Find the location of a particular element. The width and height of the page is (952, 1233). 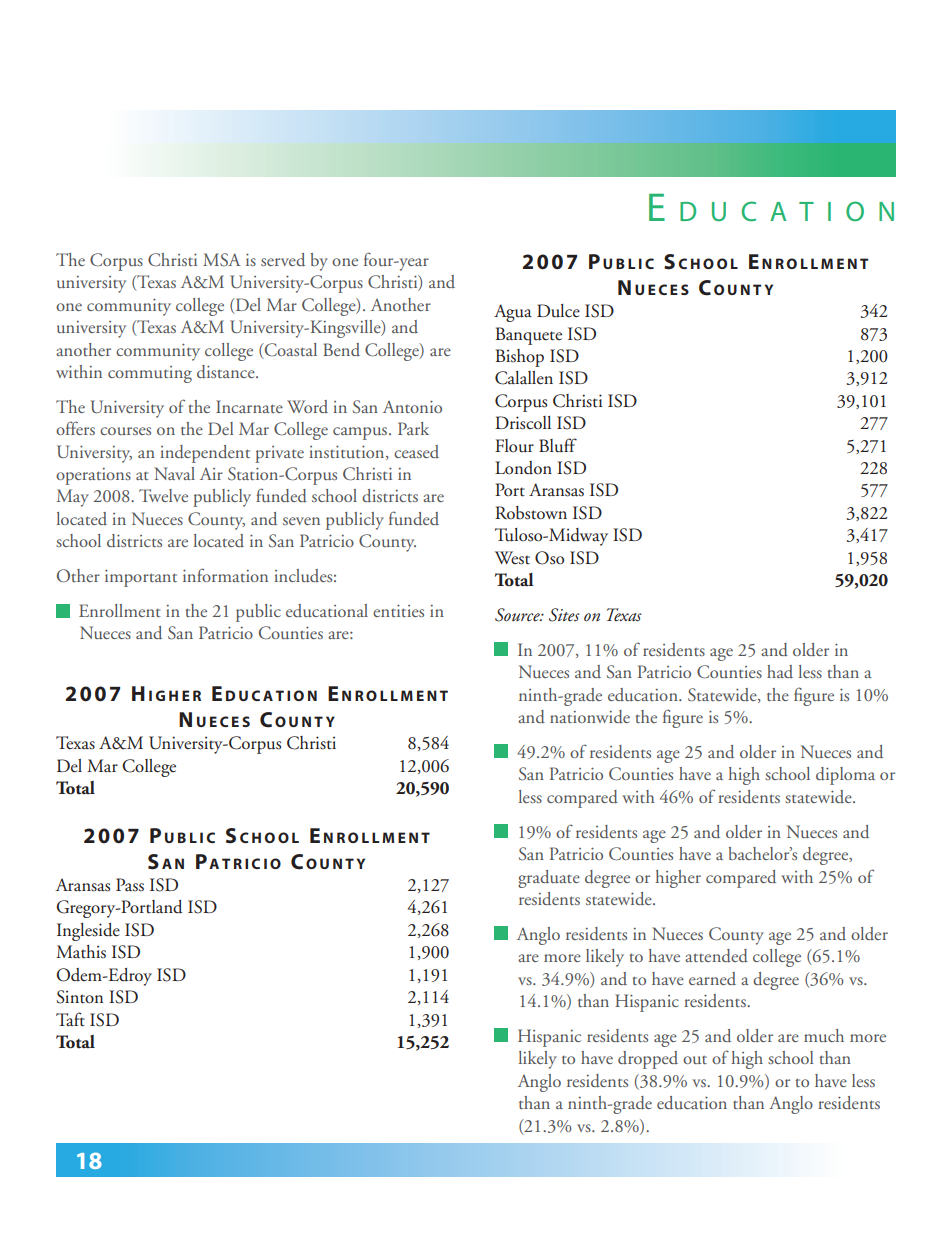

information is located at coordinates (225, 575).
